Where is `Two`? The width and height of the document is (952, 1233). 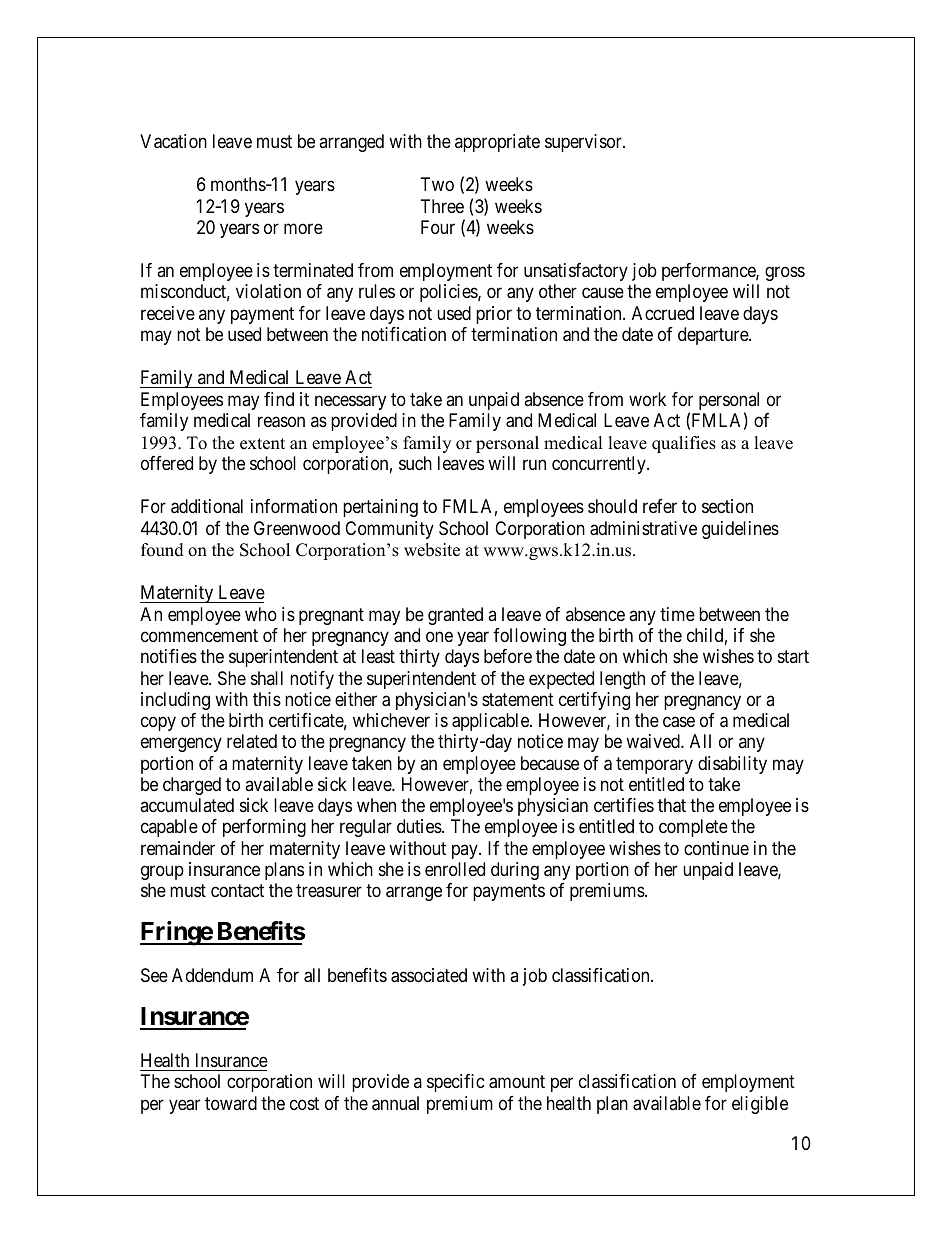
Two is located at coordinates (437, 184).
